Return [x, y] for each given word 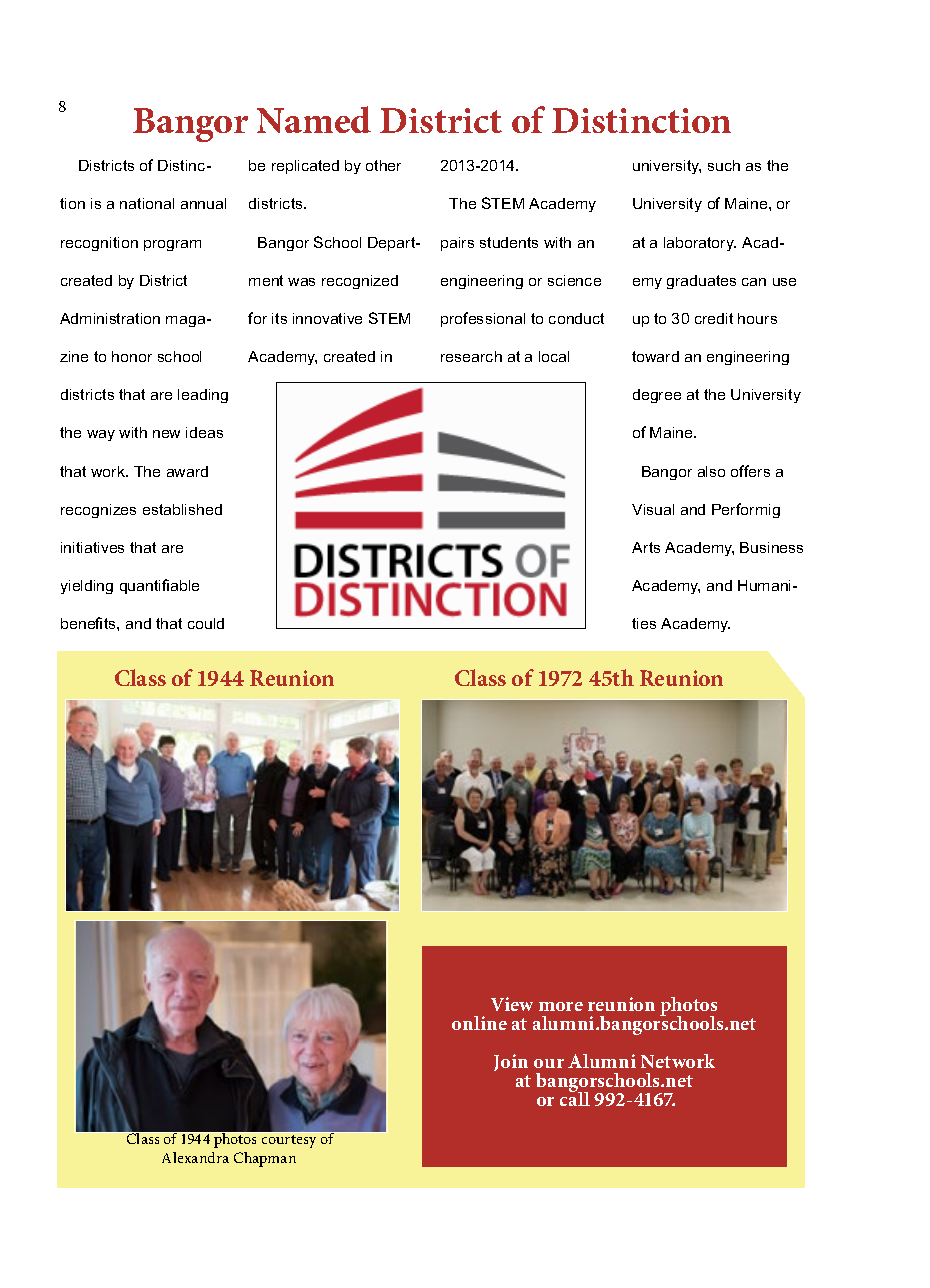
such [724, 165]
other [383, 165]
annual [203, 203]
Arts [646, 547]
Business [771, 547]
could [206, 623]
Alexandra [195, 1157]
